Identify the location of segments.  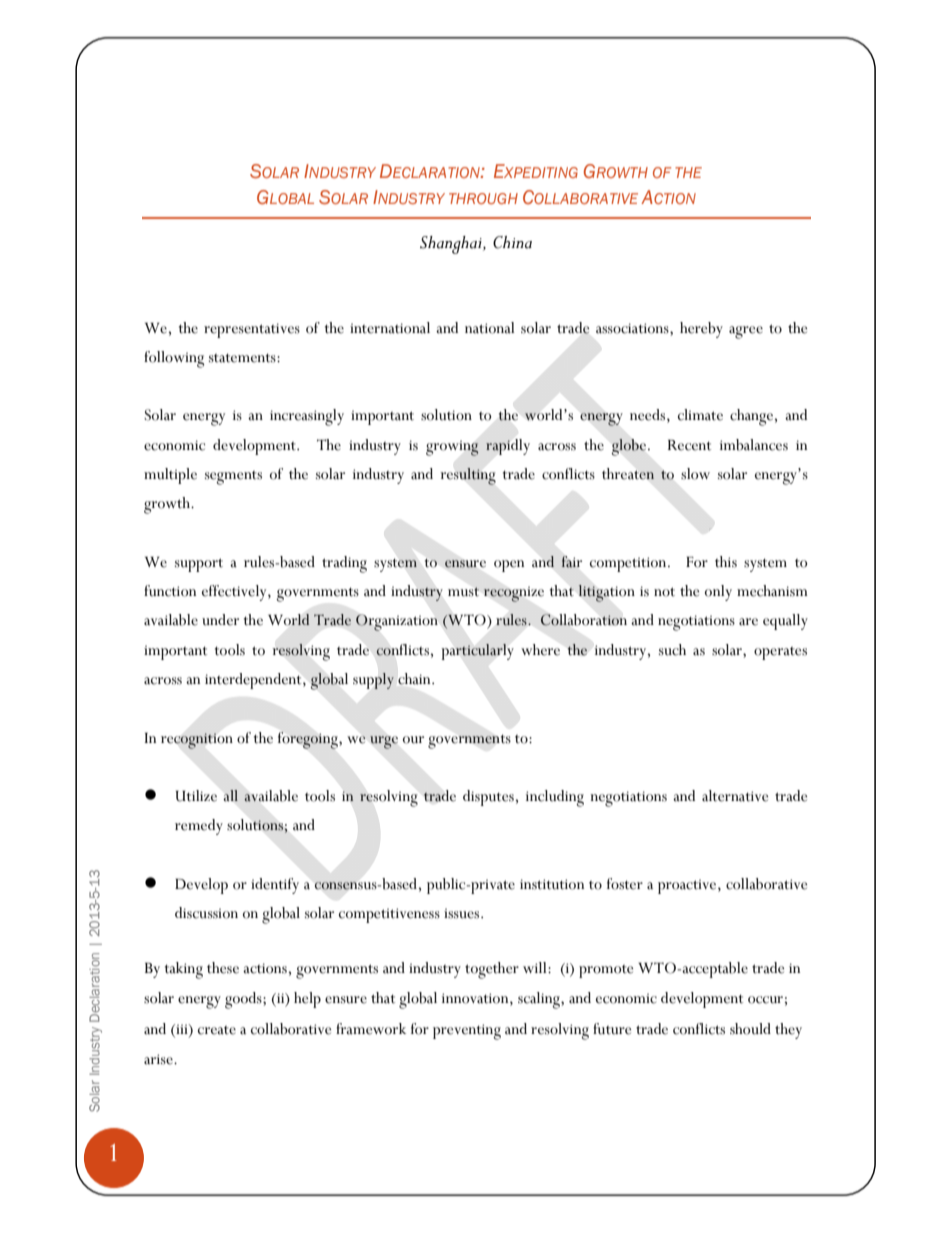
(233, 478).
